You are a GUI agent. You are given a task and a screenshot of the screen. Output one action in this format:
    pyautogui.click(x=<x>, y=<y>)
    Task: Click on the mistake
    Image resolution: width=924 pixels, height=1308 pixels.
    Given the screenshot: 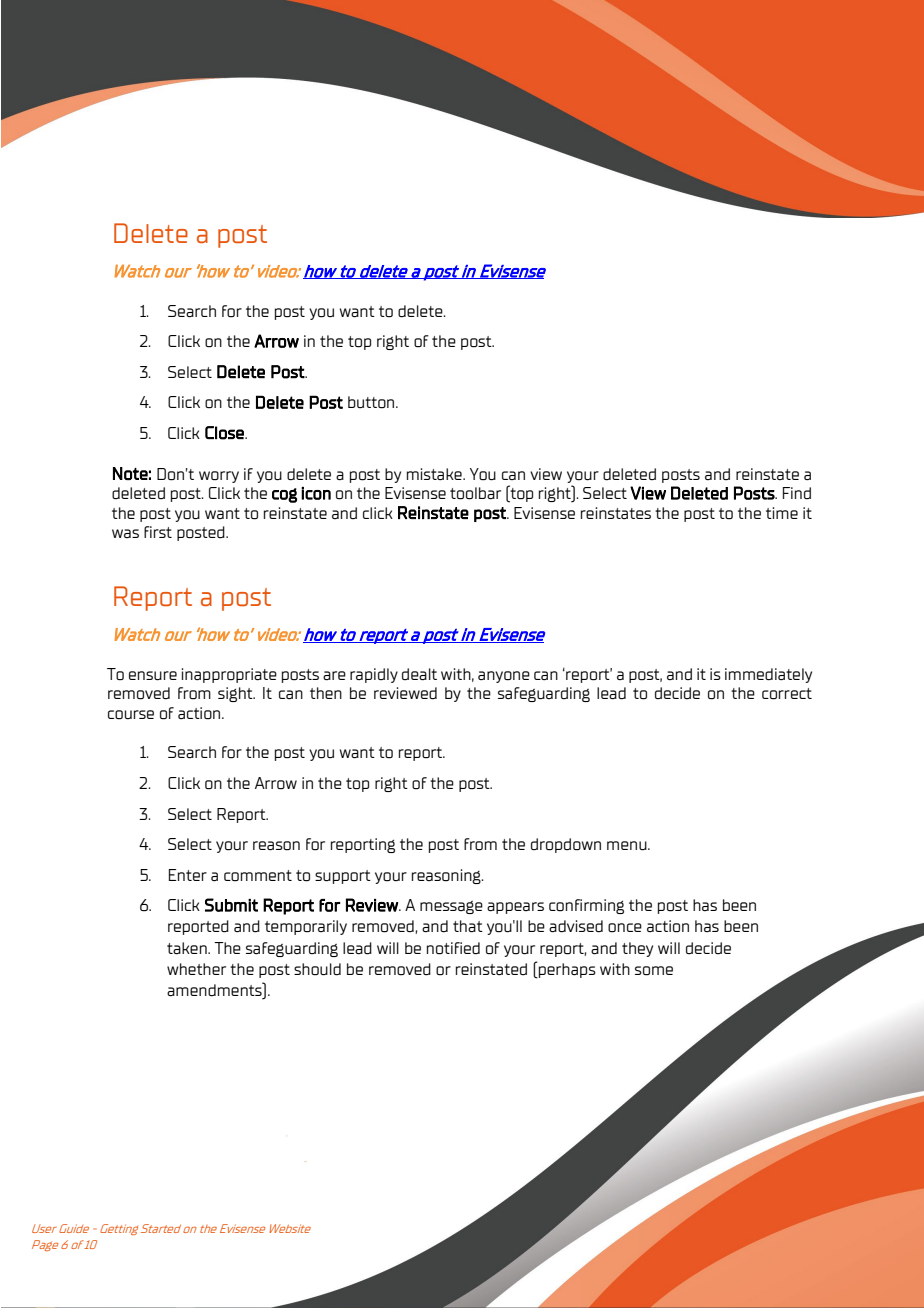 What is the action you would take?
    pyautogui.click(x=435, y=474)
